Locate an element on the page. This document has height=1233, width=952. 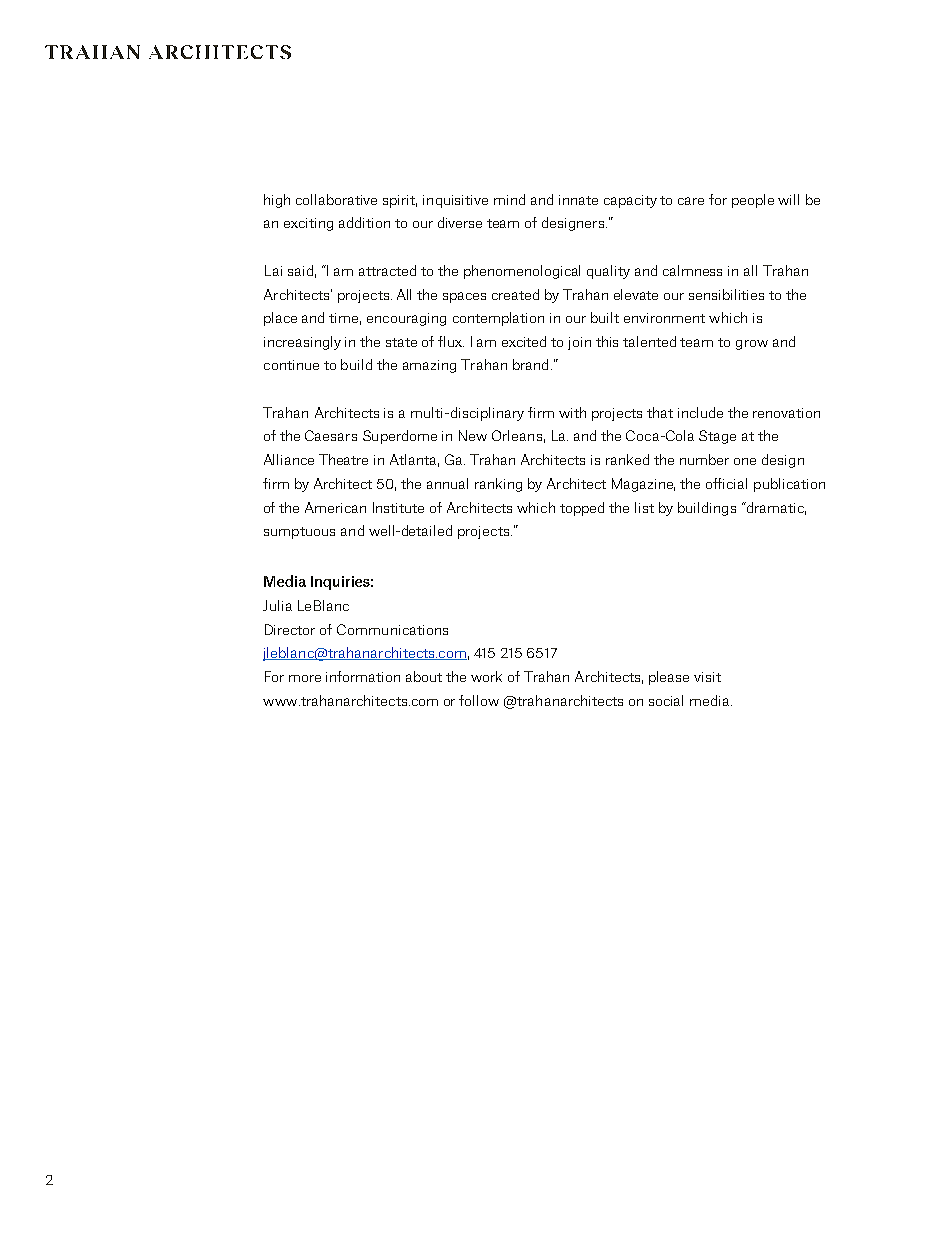
information is located at coordinates (363, 676).
